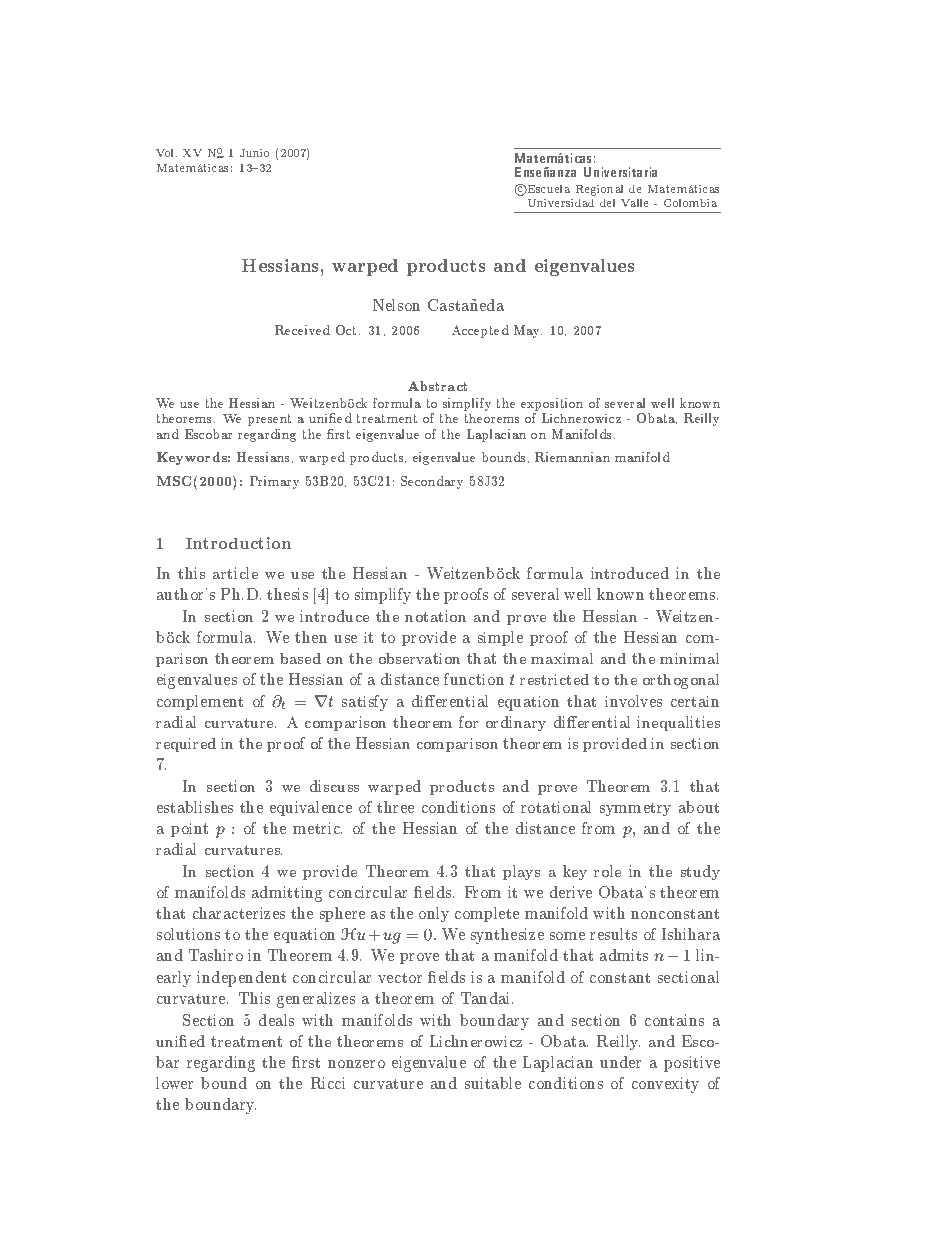  Describe the element at coordinates (634, 203) in the document. I see `Valle` at that location.
